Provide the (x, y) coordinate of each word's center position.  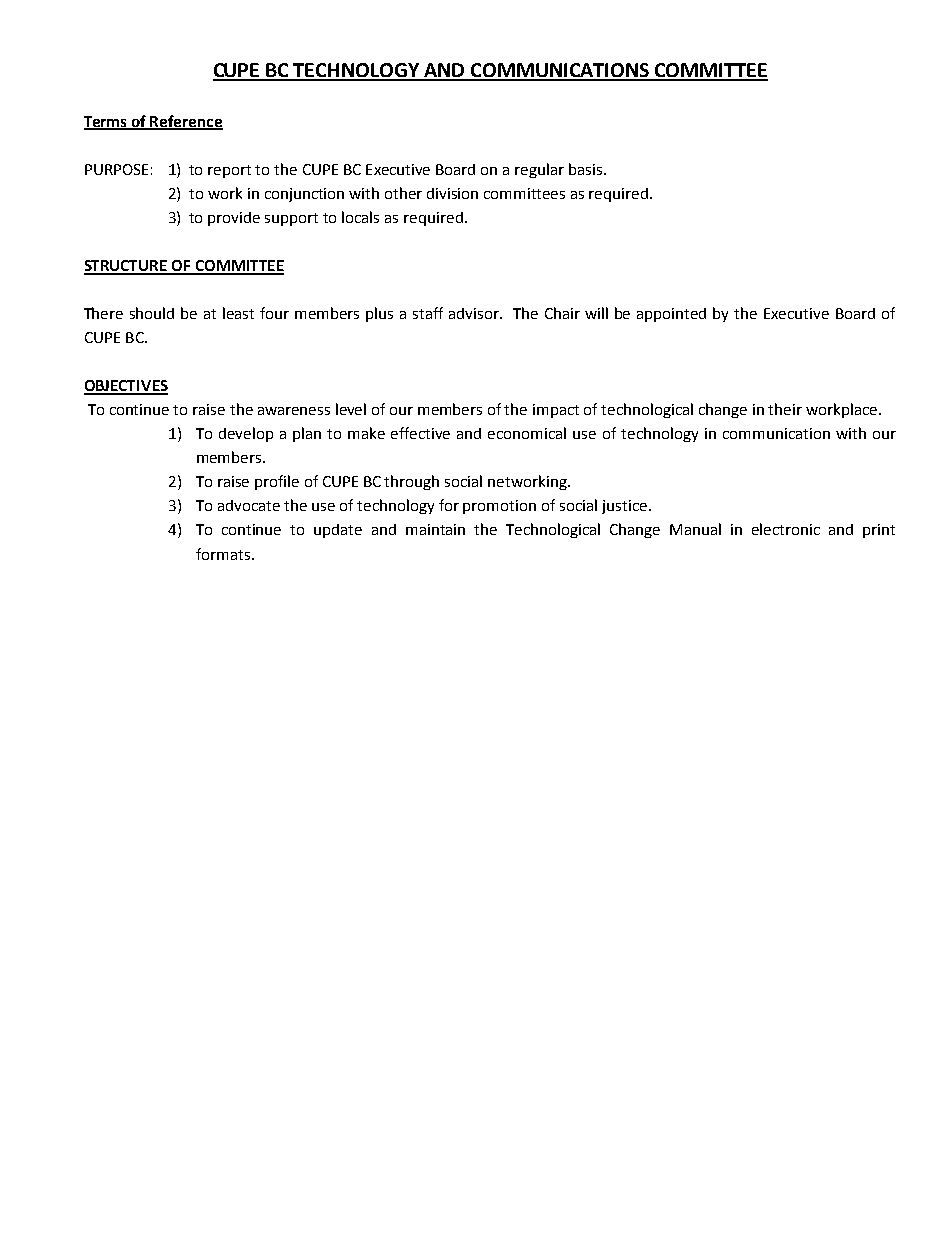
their (785, 409)
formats (223, 554)
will (596, 313)
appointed (671, 315)
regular (539, 170)
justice (624, 507)
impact (556, 411)
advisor (475, 313)
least (238, 313)
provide (234, 219)
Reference (186, 122)
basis (587, 169)
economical (527, 433)
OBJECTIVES (126, 387)
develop (246, 434)
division (452, 193)
